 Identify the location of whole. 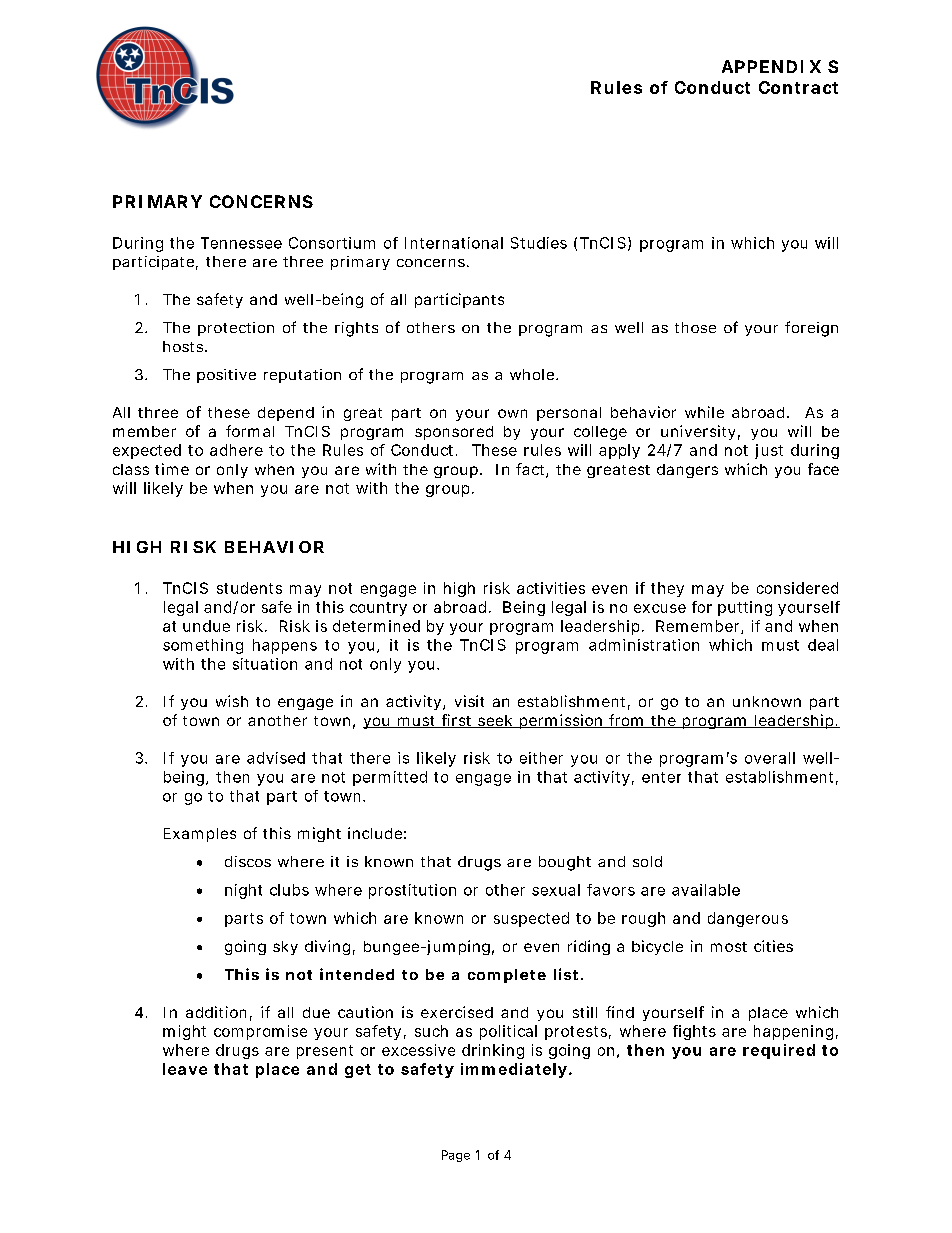
(532, 374).
